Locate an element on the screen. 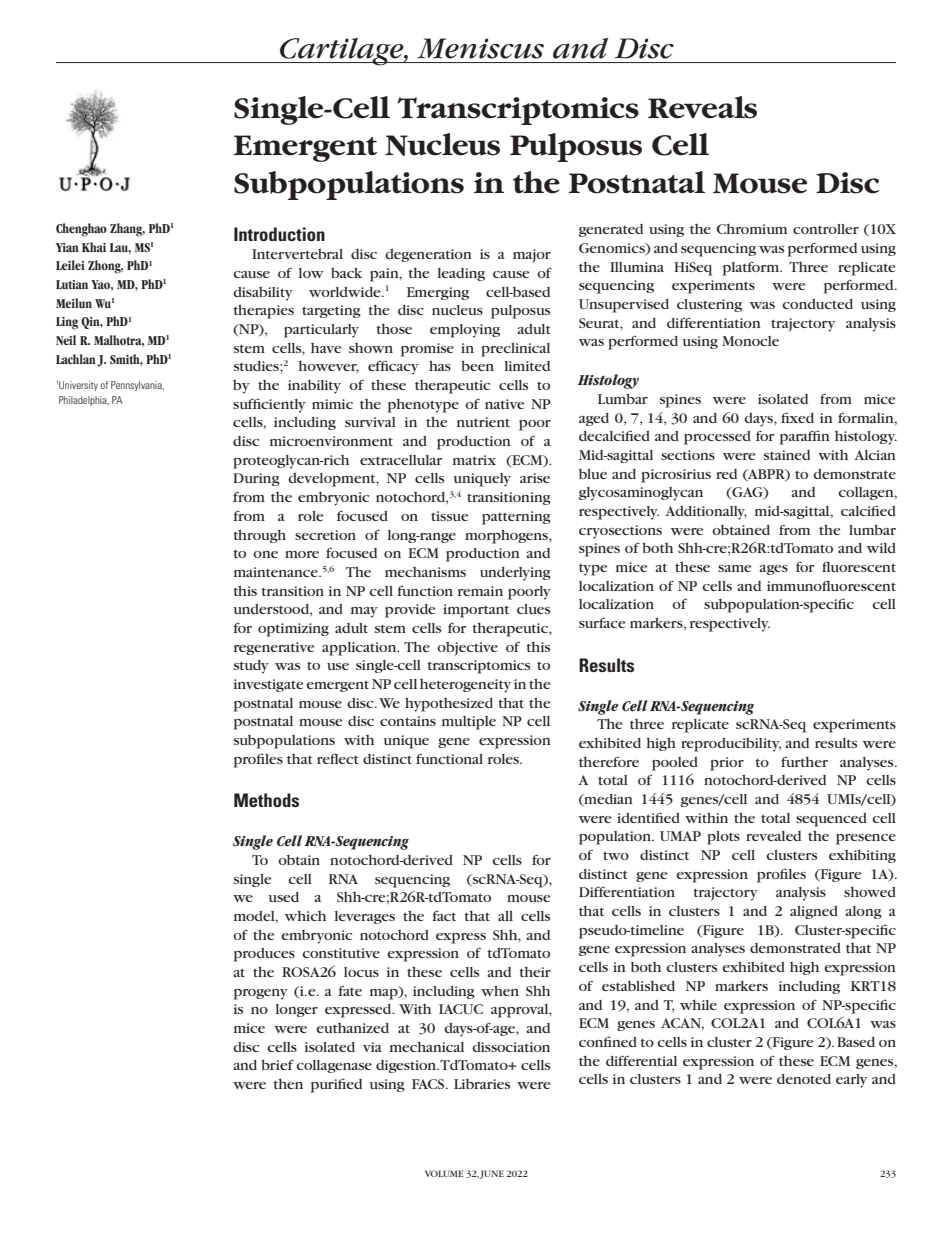  Meniscus is located at coordinates (480, 48).
